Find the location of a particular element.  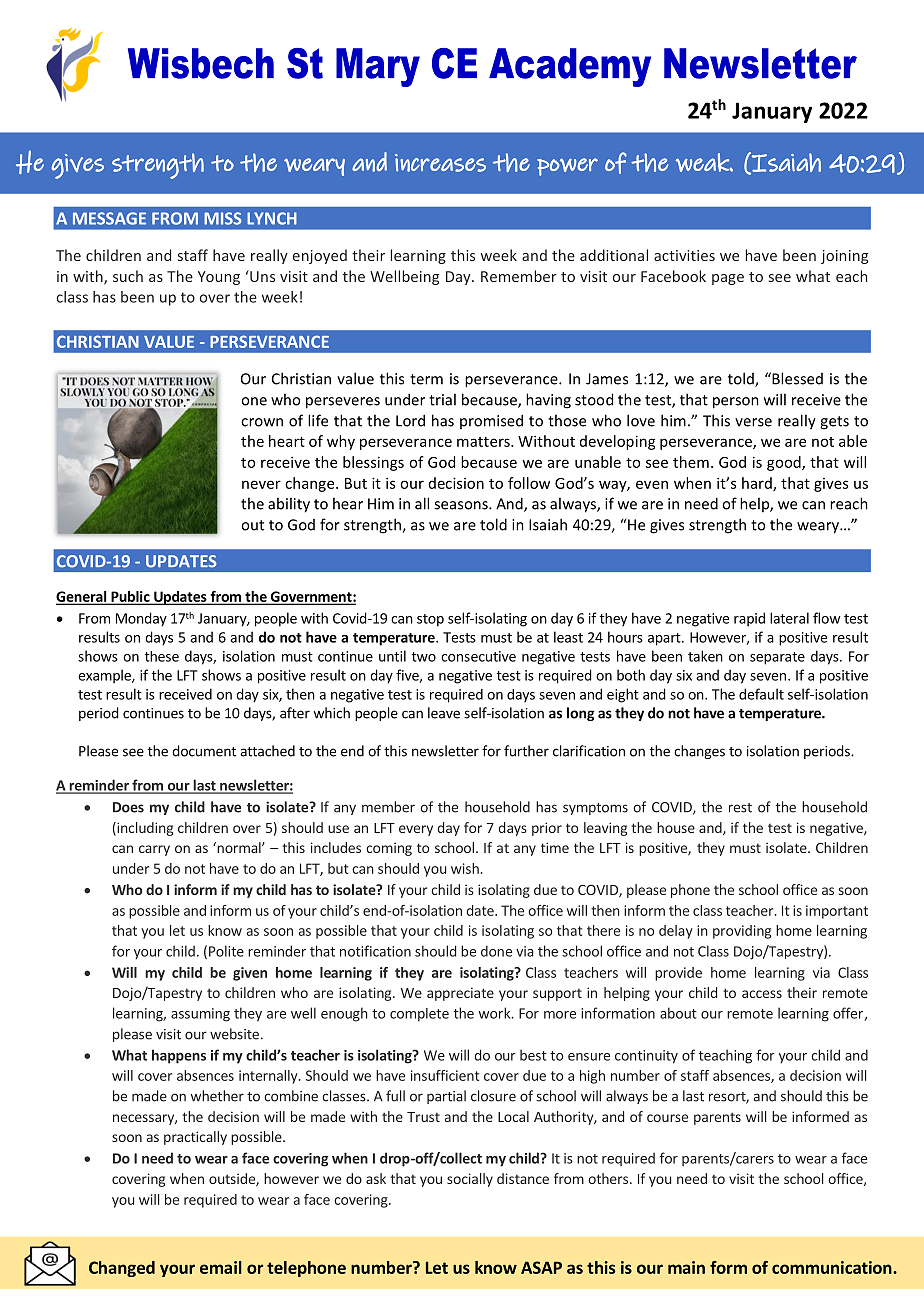

assuming is located at coordinates (200, 1015).
